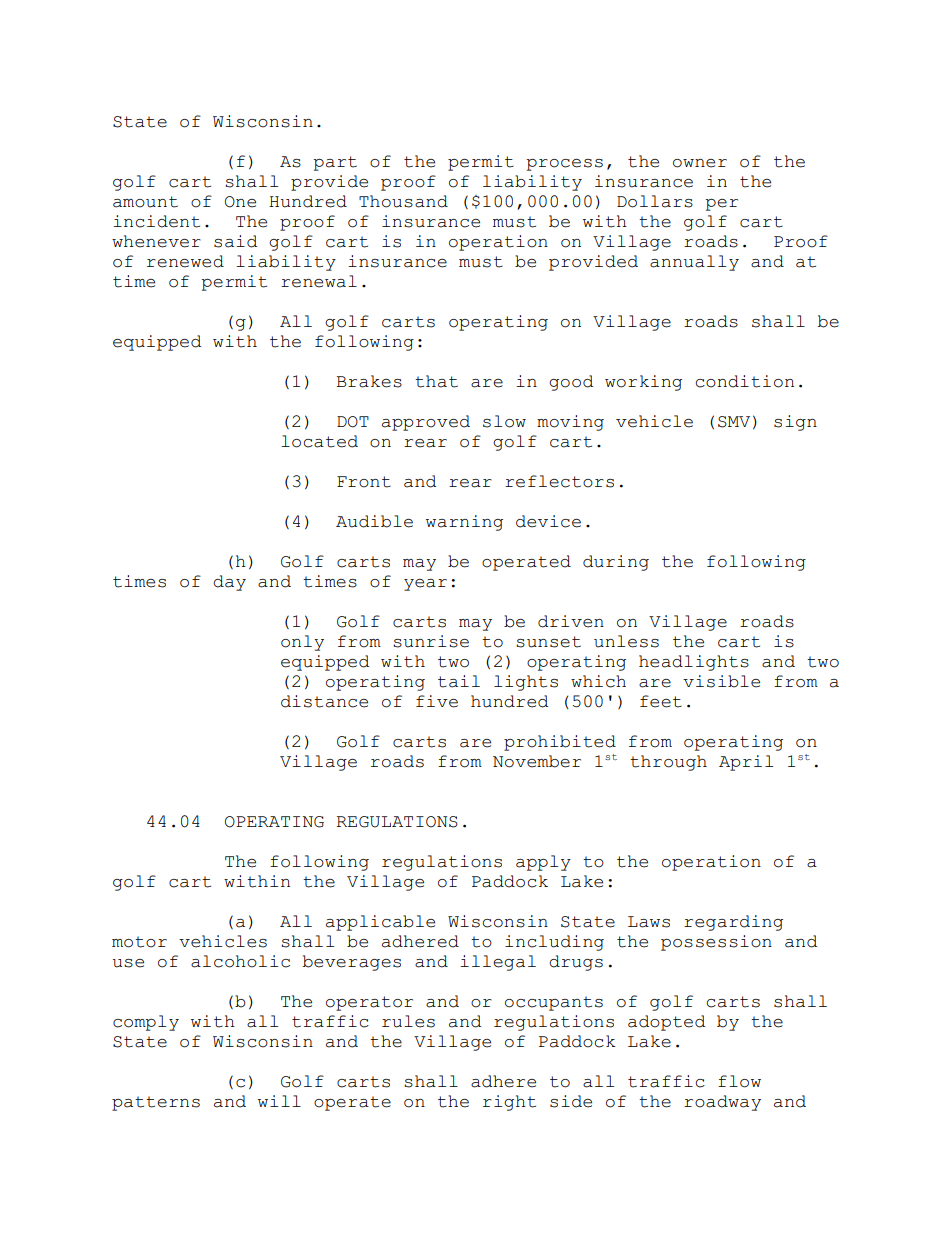  Describe the element at coordinates (139, 942) in the screenshot. I see `motor` at that location.
